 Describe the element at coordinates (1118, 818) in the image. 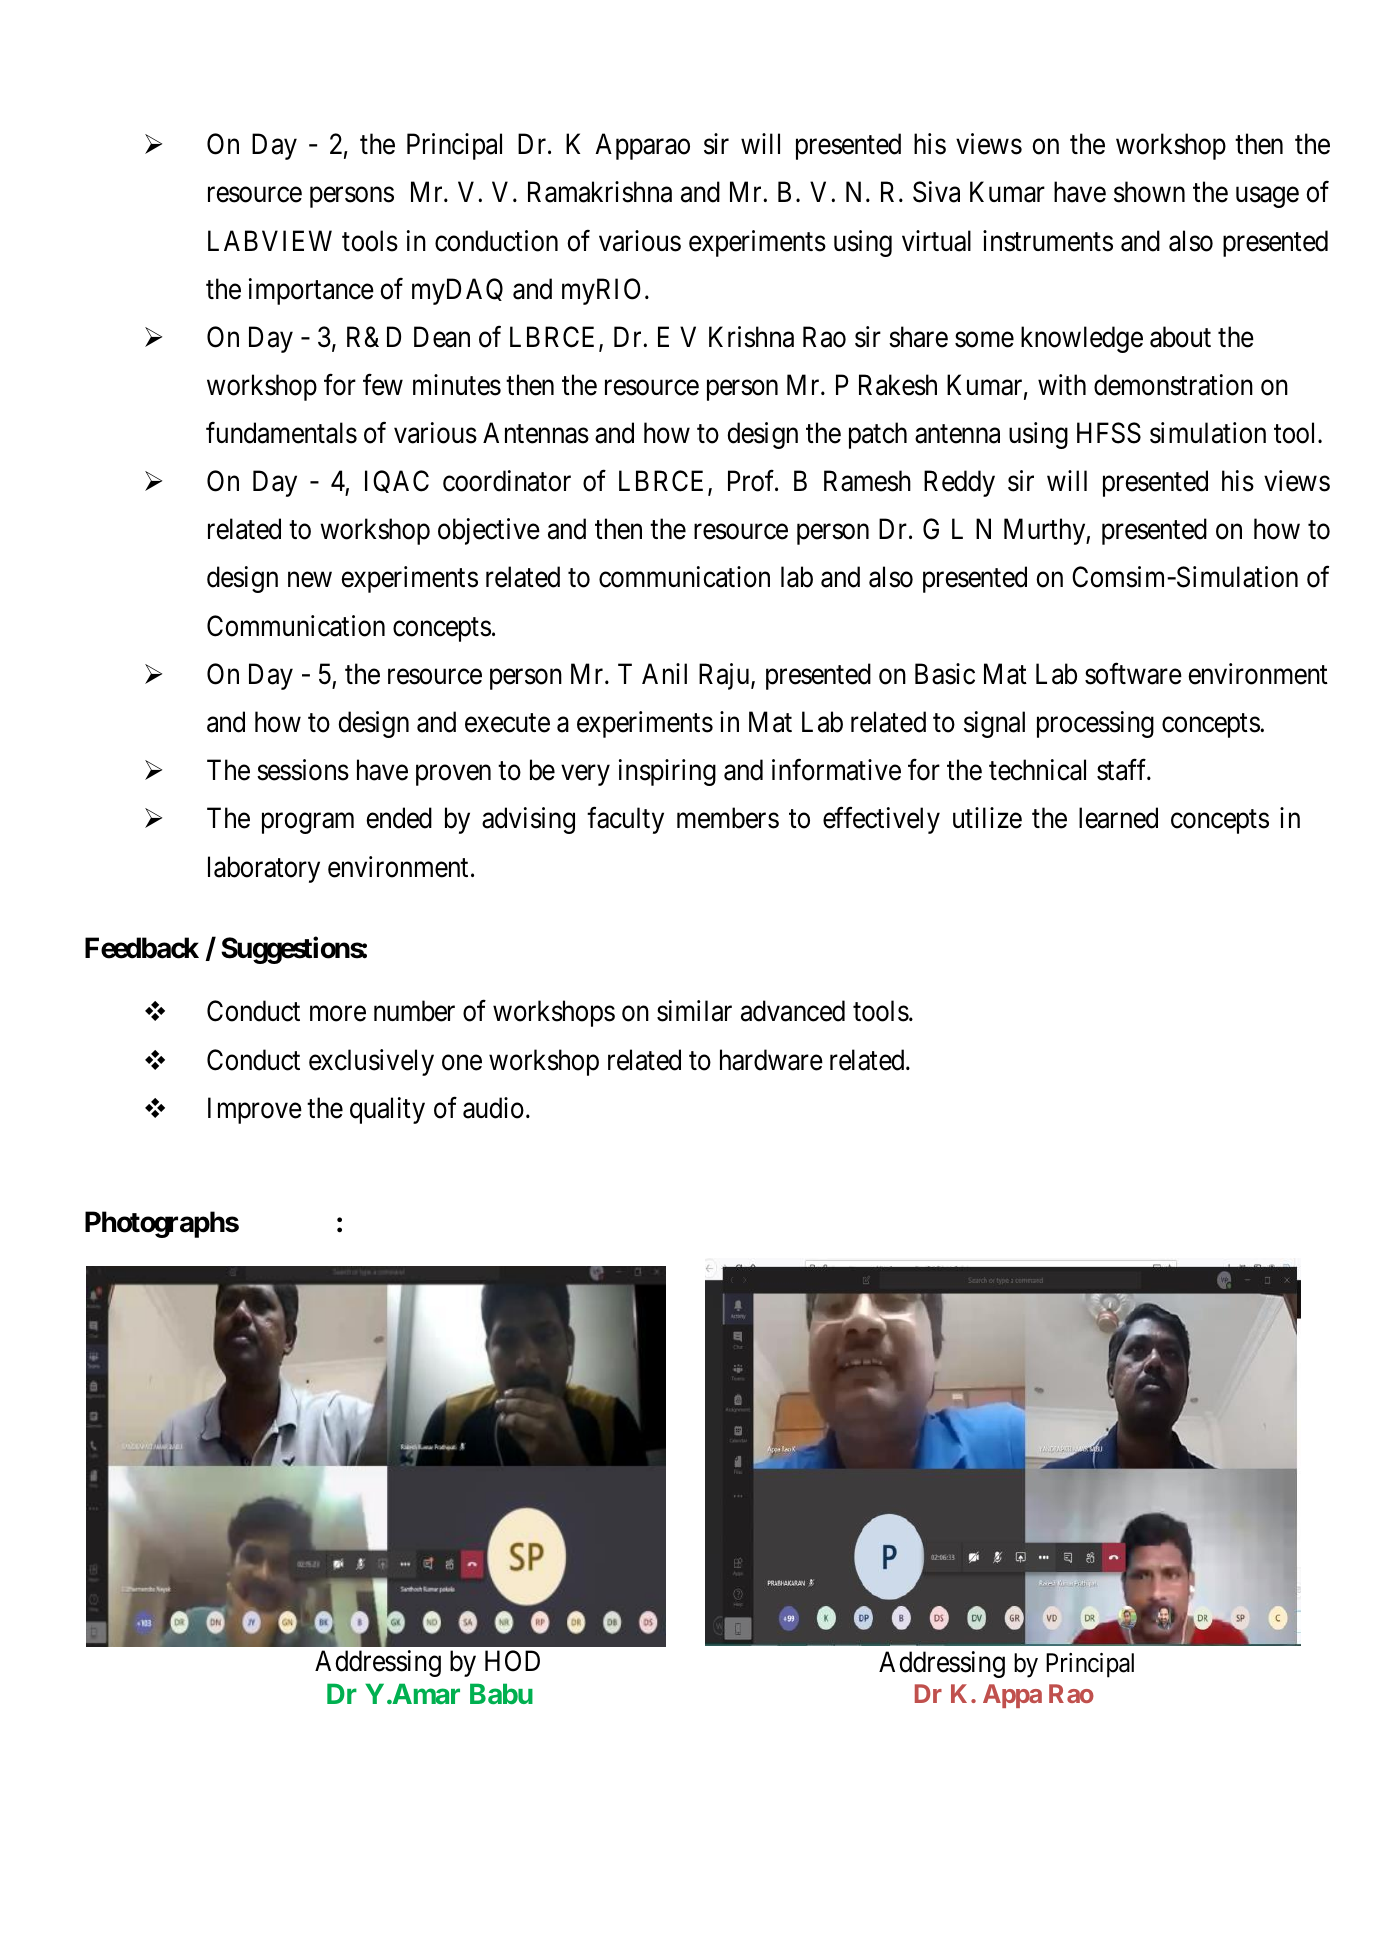

I see `learned` at that location.
